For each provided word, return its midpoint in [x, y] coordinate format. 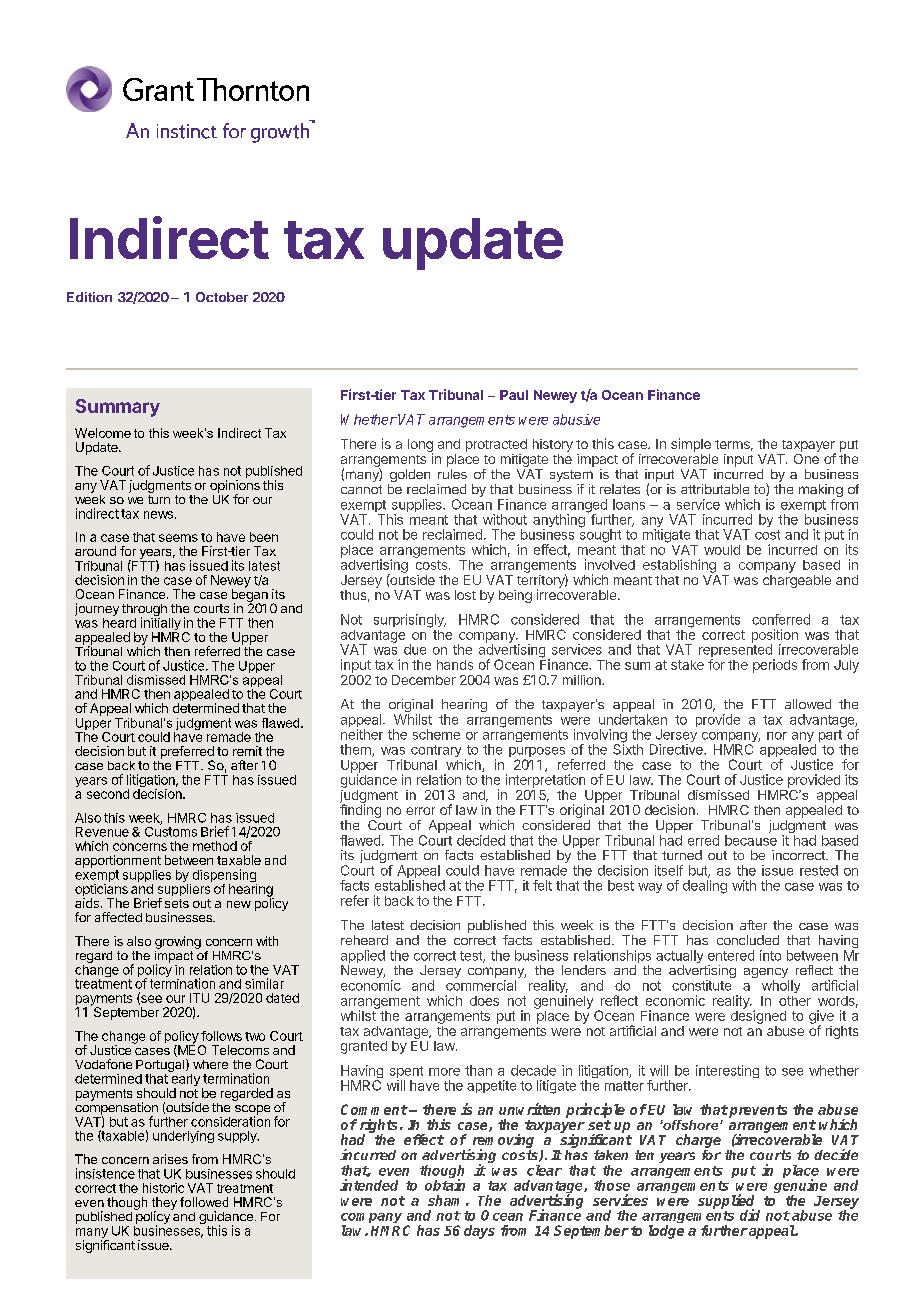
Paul [514, 395]
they [164, 1204]
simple [691, 445]
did [750, 1215]
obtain [445, 1185]
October [222, 297]
